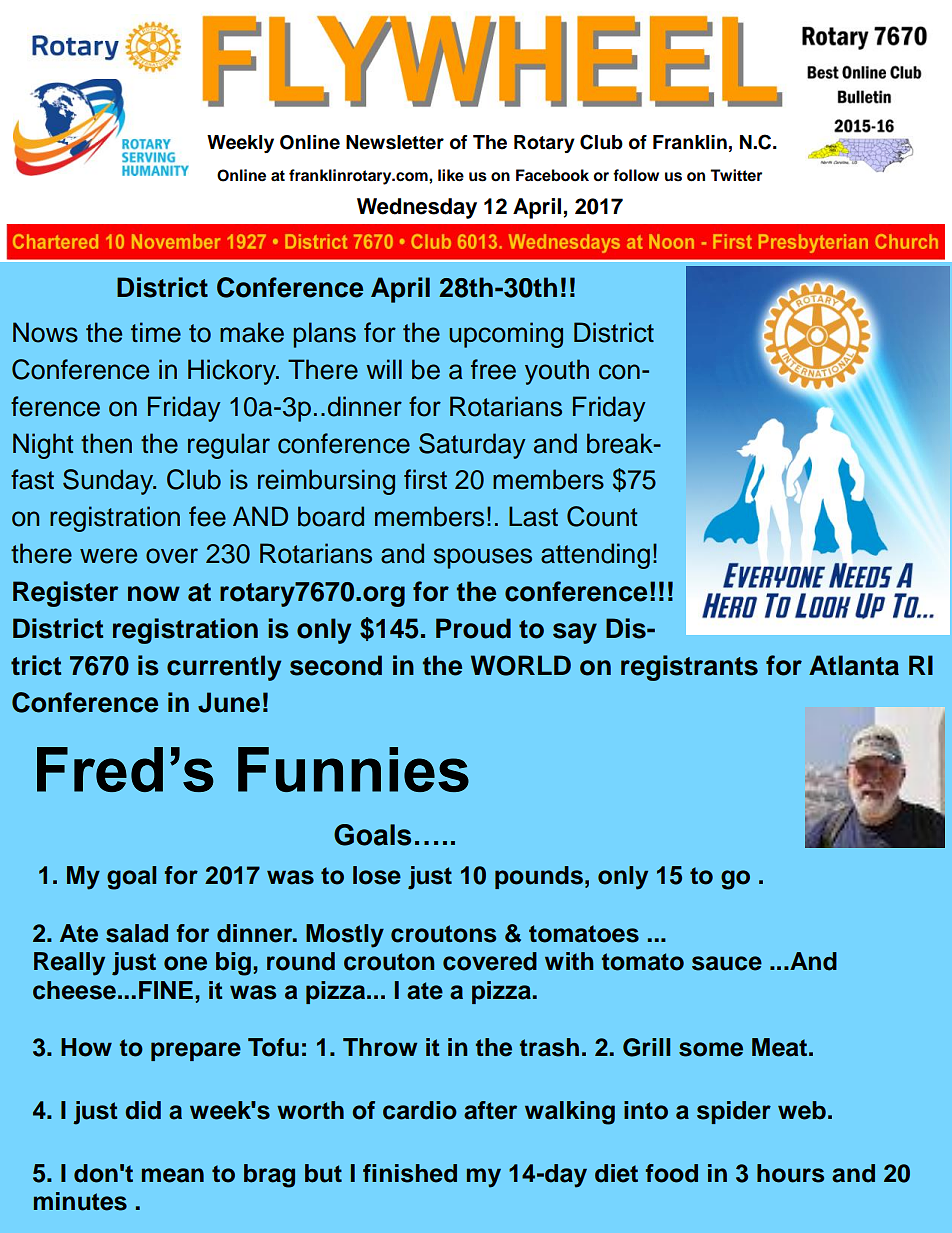 The width and height of the image is (952, 1233). What do you see at coordinates (410, 1173) in the image?
I see `finished` at bounding box center [410, 1173].
